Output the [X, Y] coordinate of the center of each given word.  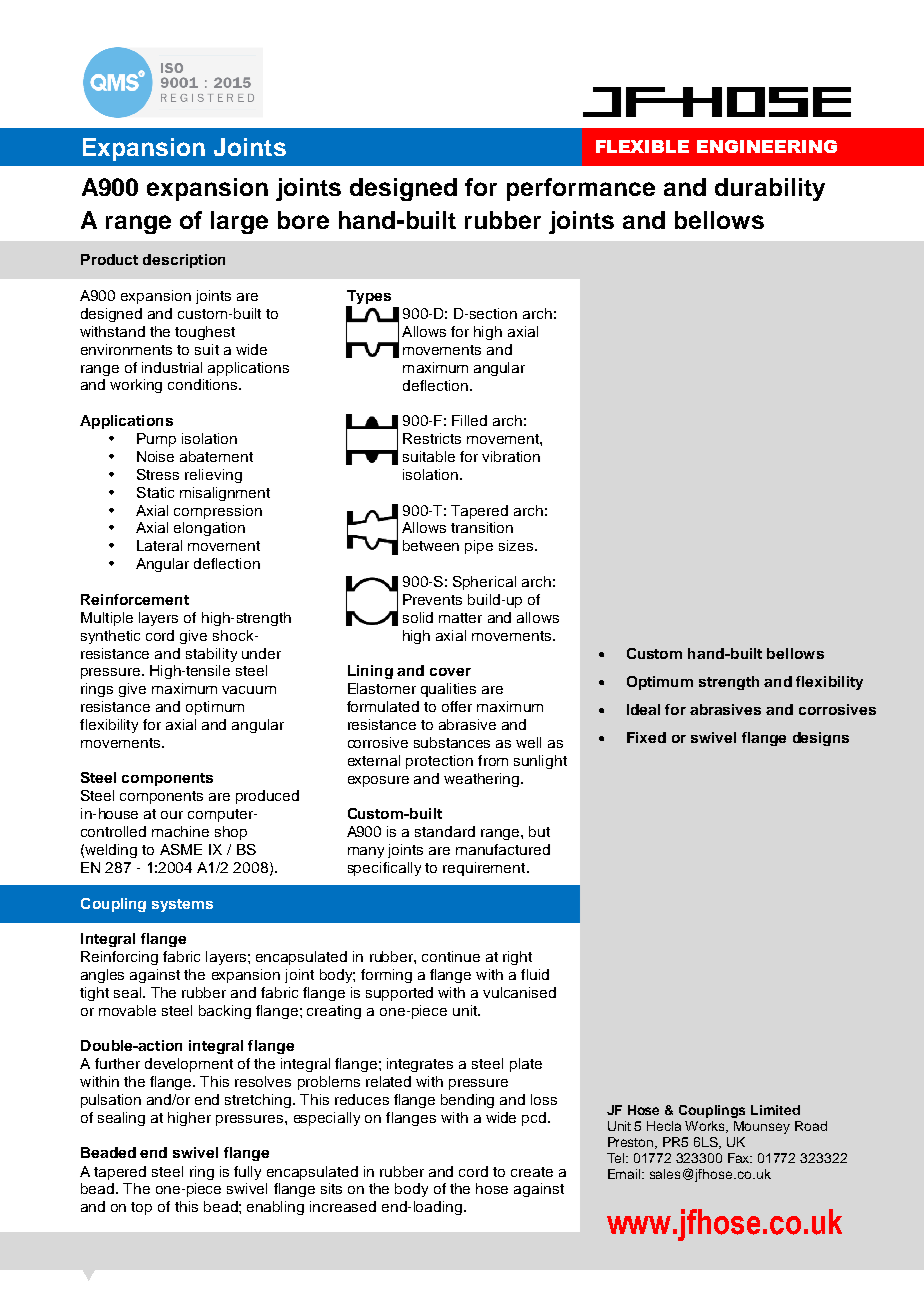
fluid [535, 974]
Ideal [643, 709]
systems [182, 905]
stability [211, 655]
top [141, 1208]
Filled [469, 420]
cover [450, 672]
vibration [511, 456]
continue [451, 956]
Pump [156, 440]
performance [581, 189]
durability [770, 189]
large [239, 222]
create [532, 1172]
